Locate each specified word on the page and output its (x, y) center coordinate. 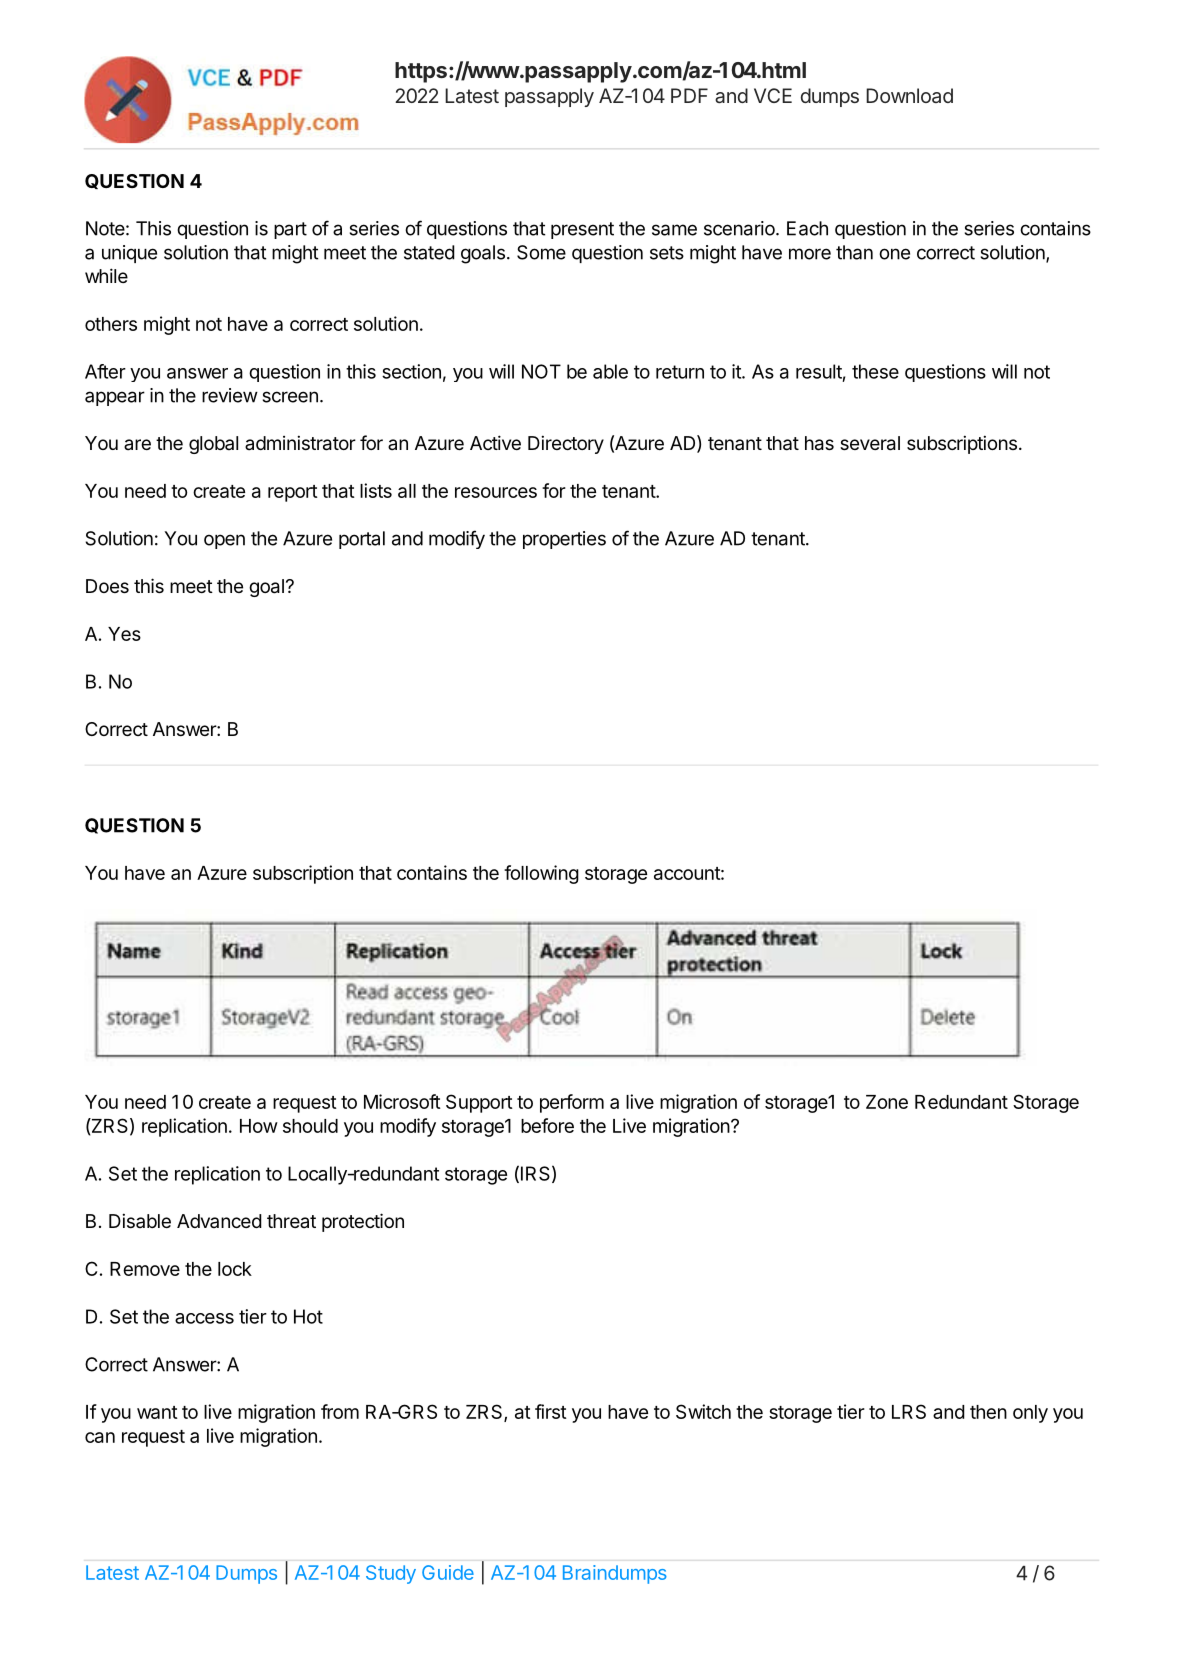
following (541, 874)
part (290, 230)
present (582, 230)
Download (909, 95)
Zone (887, 1102)
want (157, 1412)
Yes (124, 634)
